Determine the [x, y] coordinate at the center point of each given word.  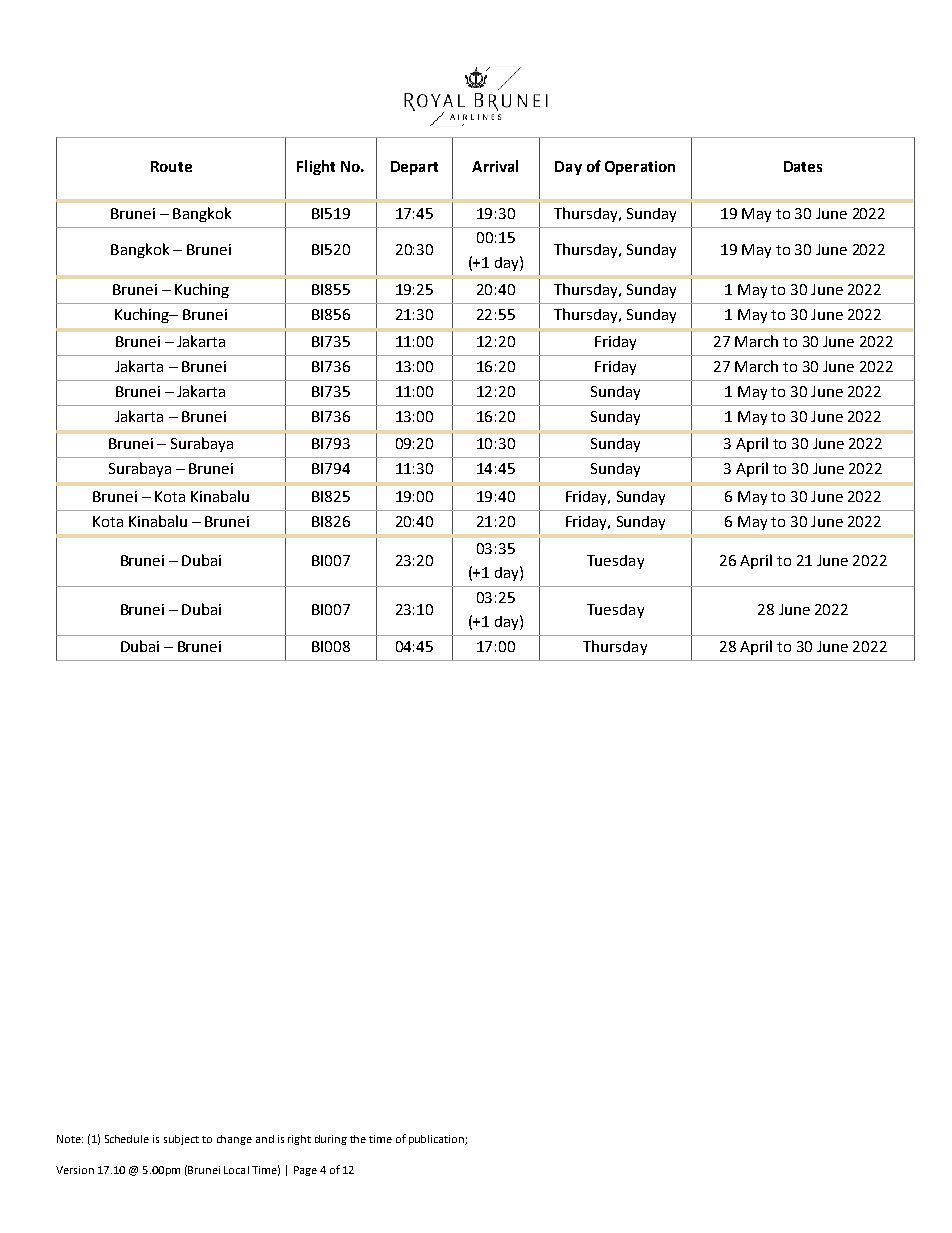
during [331, 1140]
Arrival [495, 166]
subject [181, 1140]
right [299, 1140]
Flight [316, 167]
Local [236, 1170]
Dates [803, 166]
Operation [640, 168]
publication [437, 1140]
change [234, 1140]
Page [305, 1171]
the [358, 1139]
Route [171, 166]
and [265, 1139]
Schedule [127, 1139]
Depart [414, 168]
